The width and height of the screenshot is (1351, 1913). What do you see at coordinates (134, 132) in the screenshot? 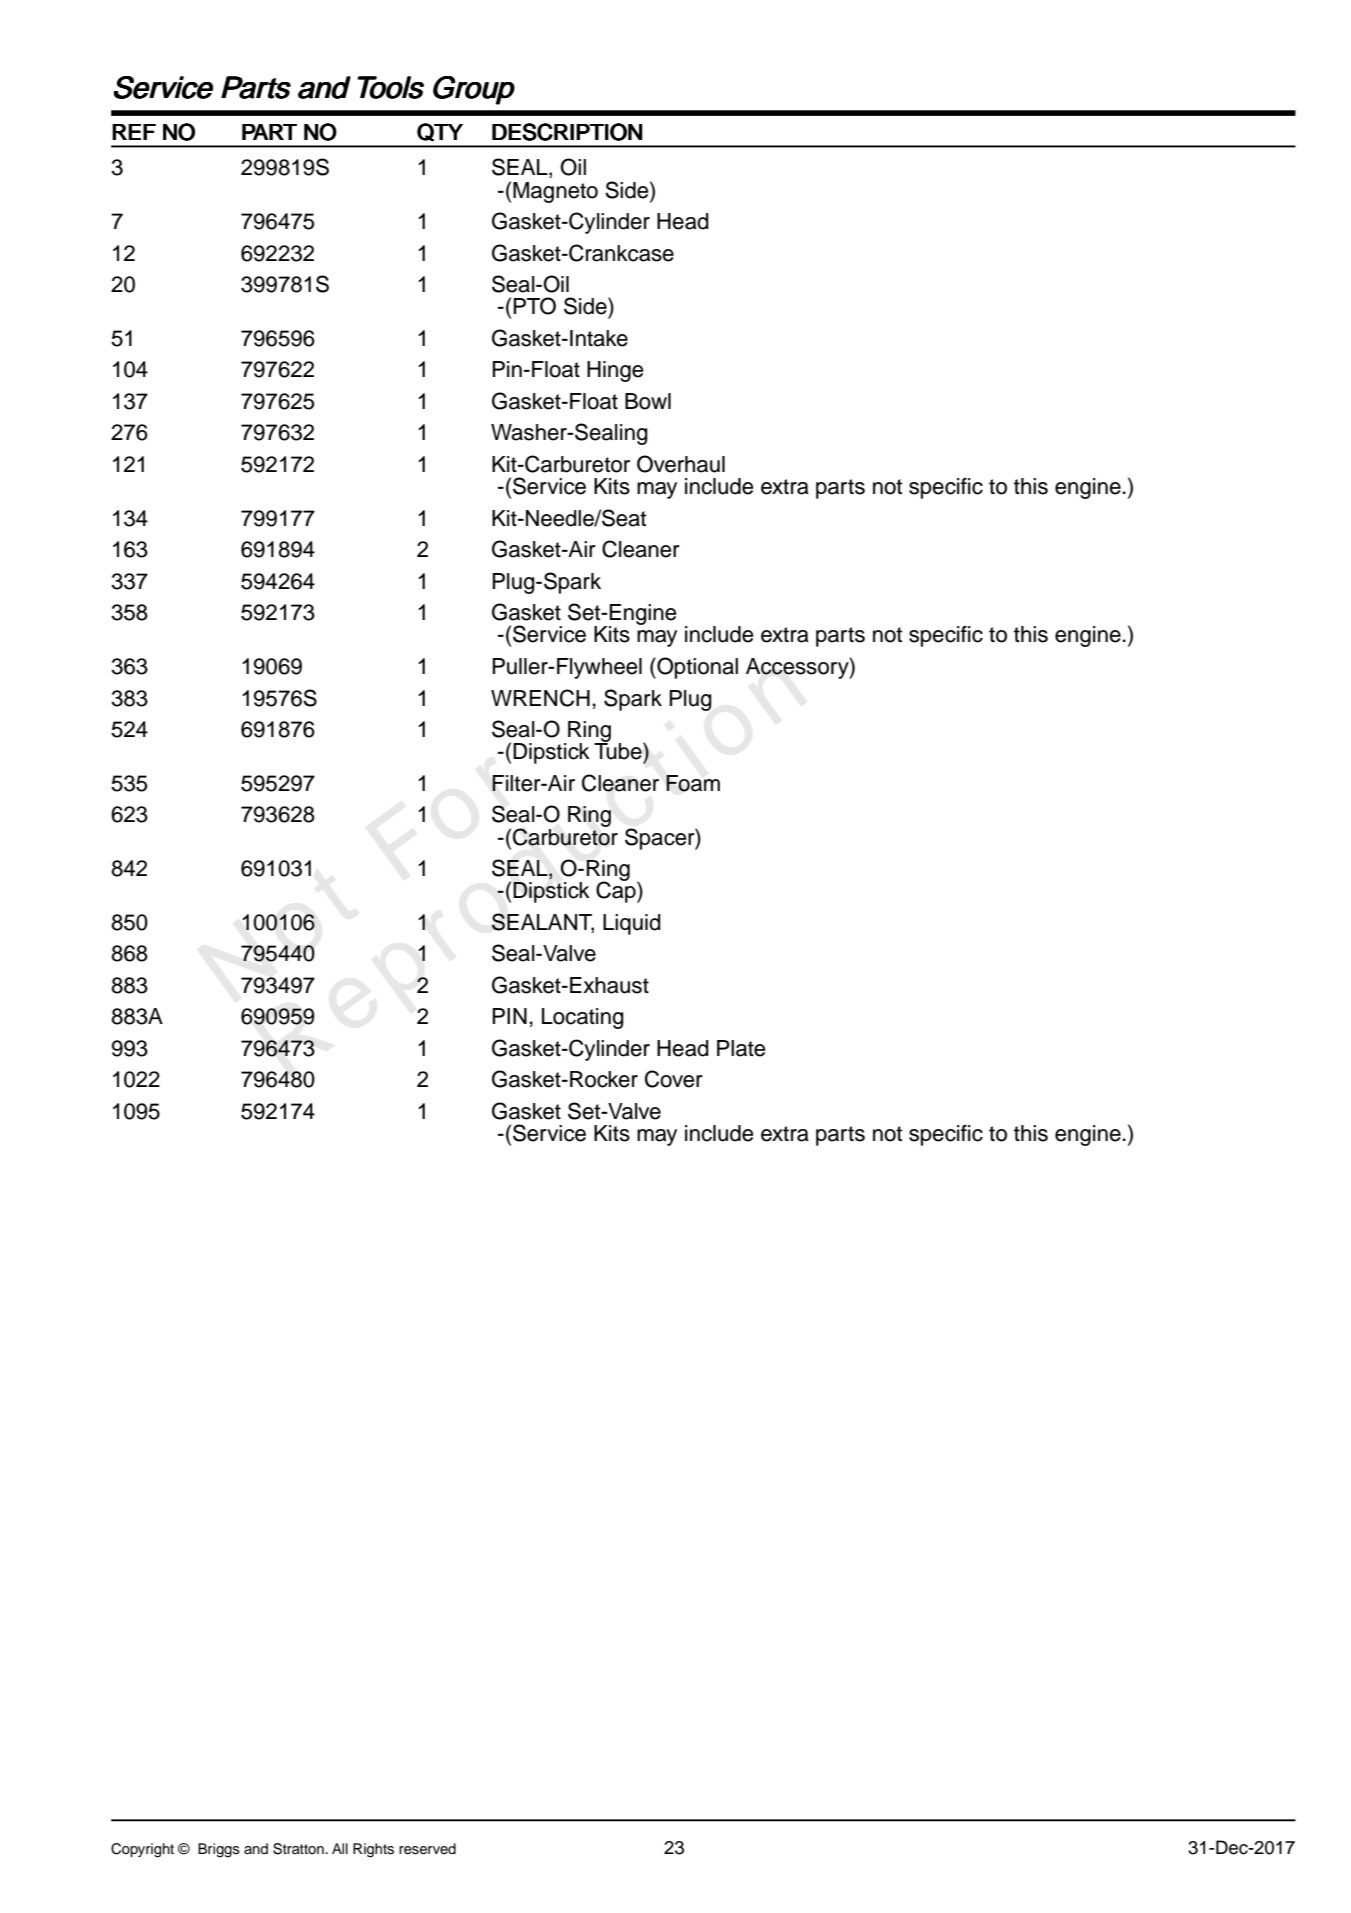
I see `REF` at bounding box center [134, 132].
